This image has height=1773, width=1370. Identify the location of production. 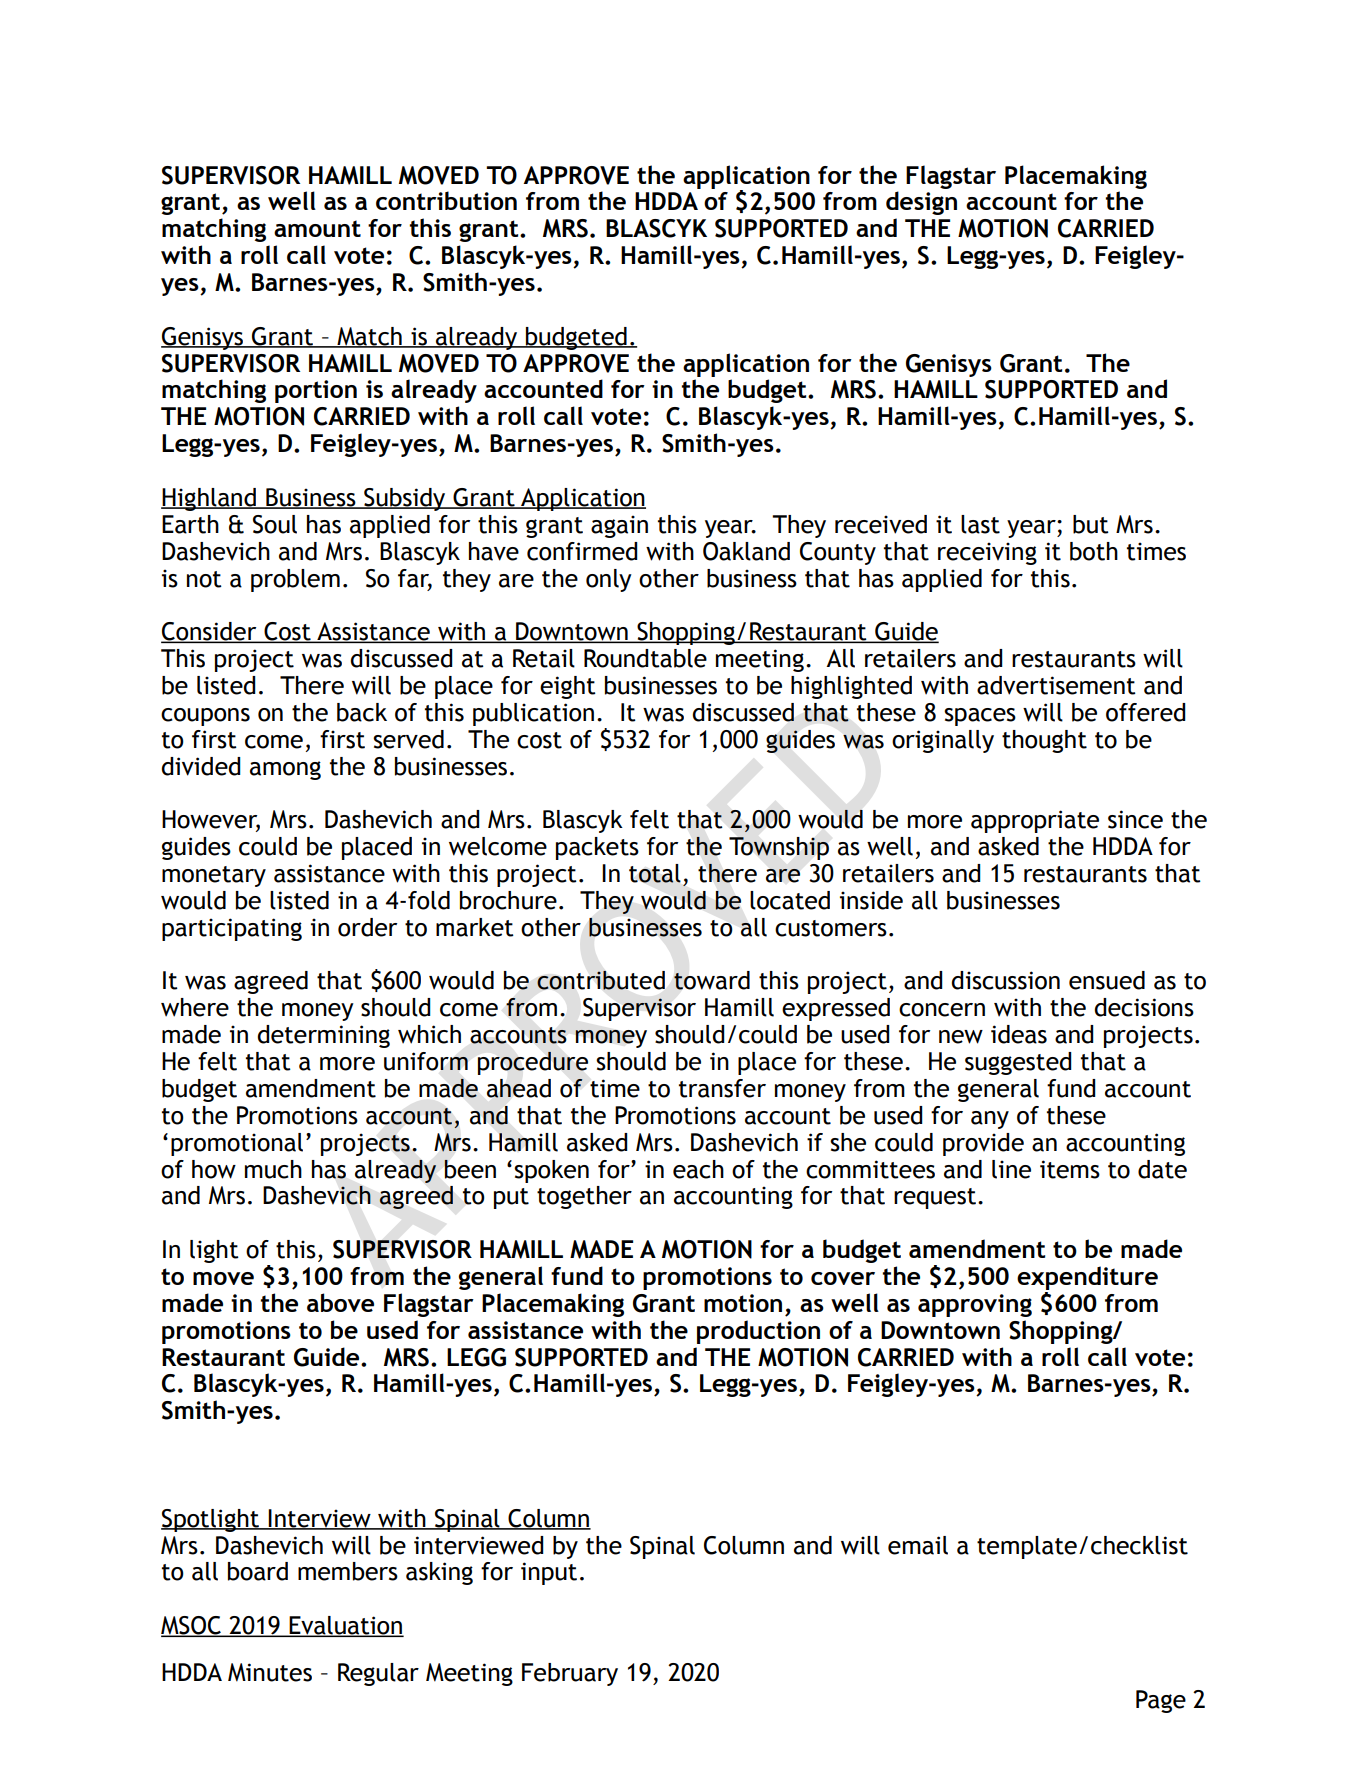
(758, 1332).
